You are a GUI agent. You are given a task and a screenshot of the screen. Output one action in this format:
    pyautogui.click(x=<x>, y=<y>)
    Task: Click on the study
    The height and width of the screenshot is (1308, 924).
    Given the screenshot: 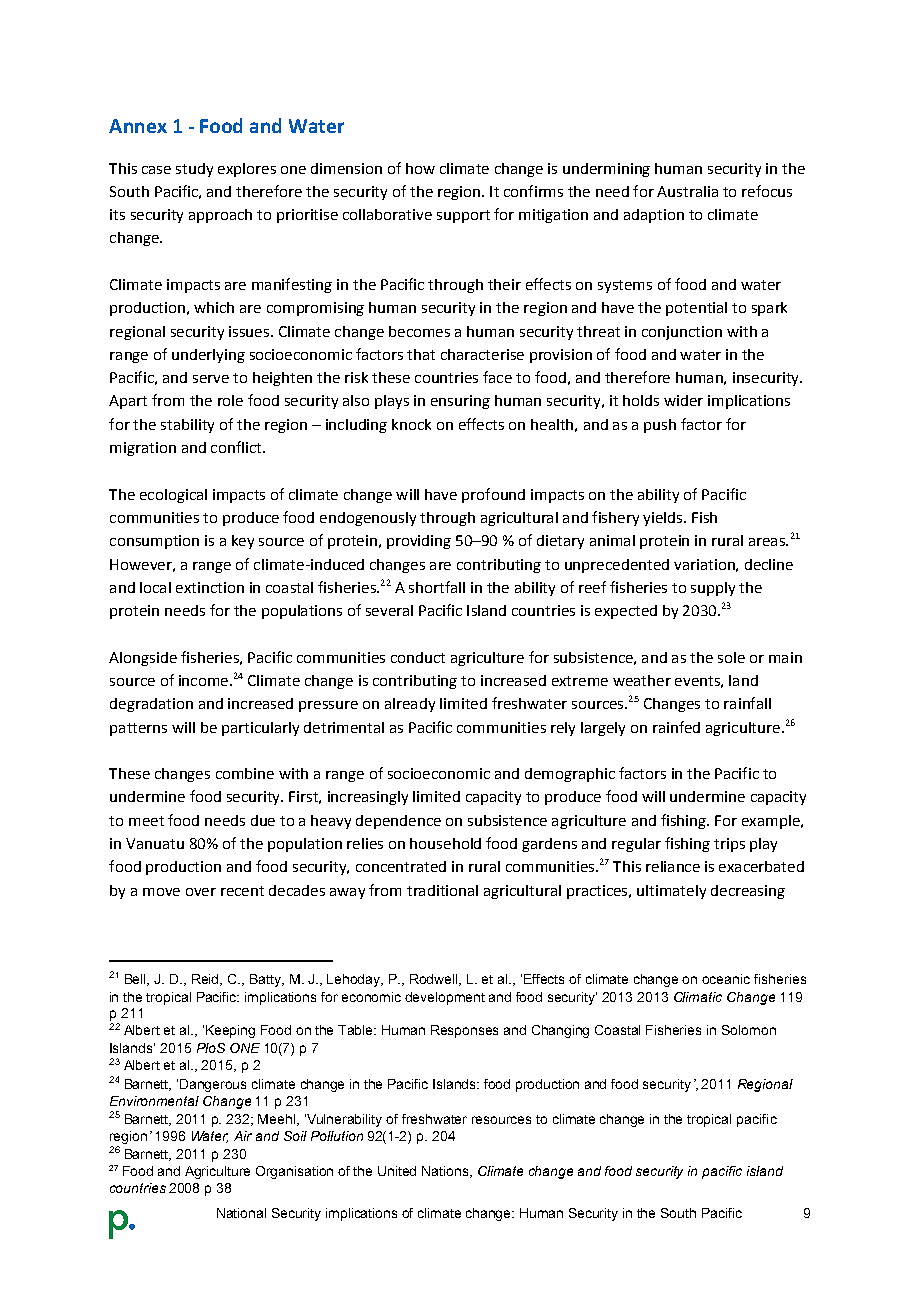 What is the action you would take?
    pyautogui.click(x=194, y=170)
